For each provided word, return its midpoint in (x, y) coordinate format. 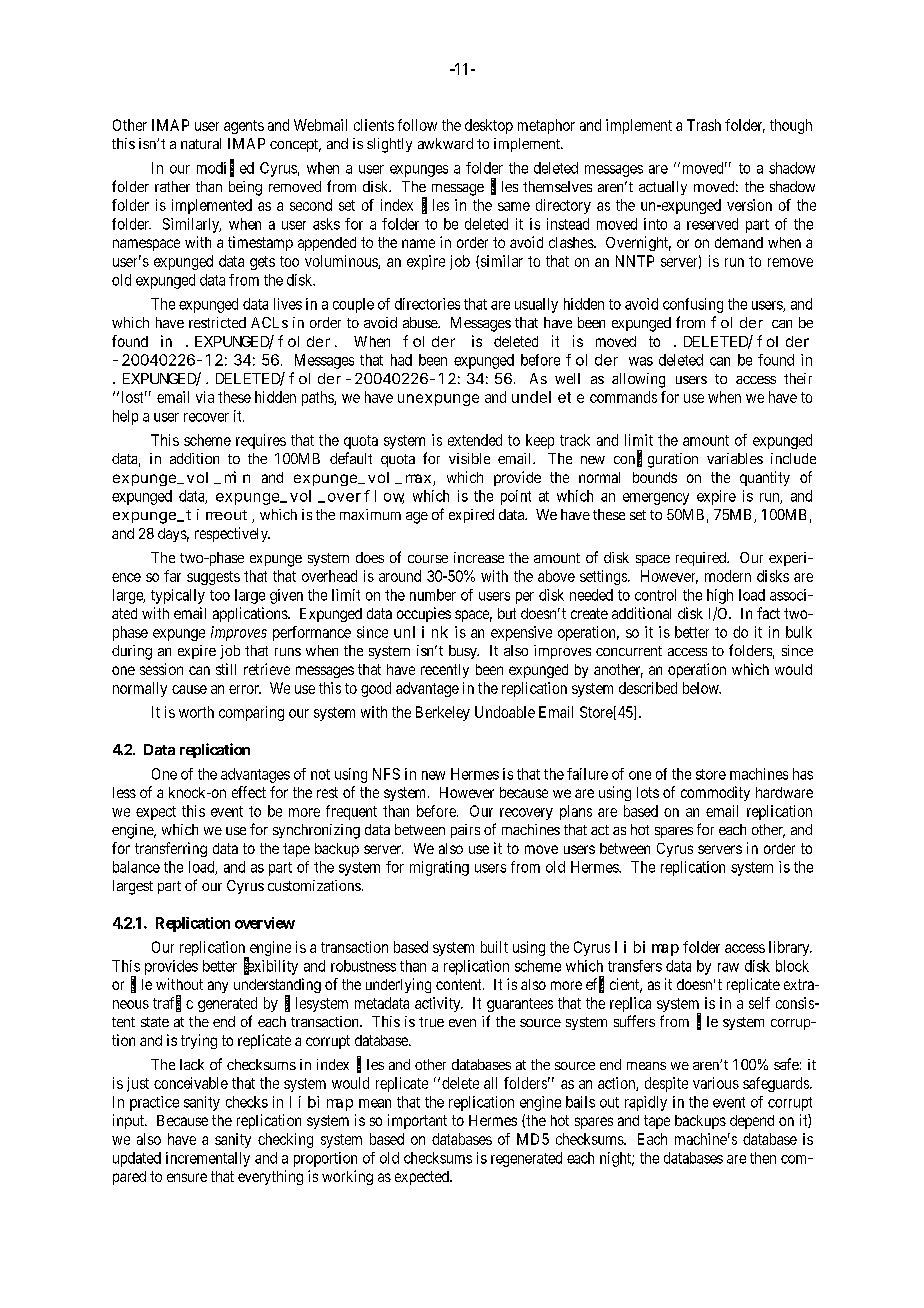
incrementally (208, 1159)
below (702, 688)
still (226, 669)
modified (225, 168)
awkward (445, 143)
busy (464, 652)
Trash (704, 125)
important (417, 1121)
